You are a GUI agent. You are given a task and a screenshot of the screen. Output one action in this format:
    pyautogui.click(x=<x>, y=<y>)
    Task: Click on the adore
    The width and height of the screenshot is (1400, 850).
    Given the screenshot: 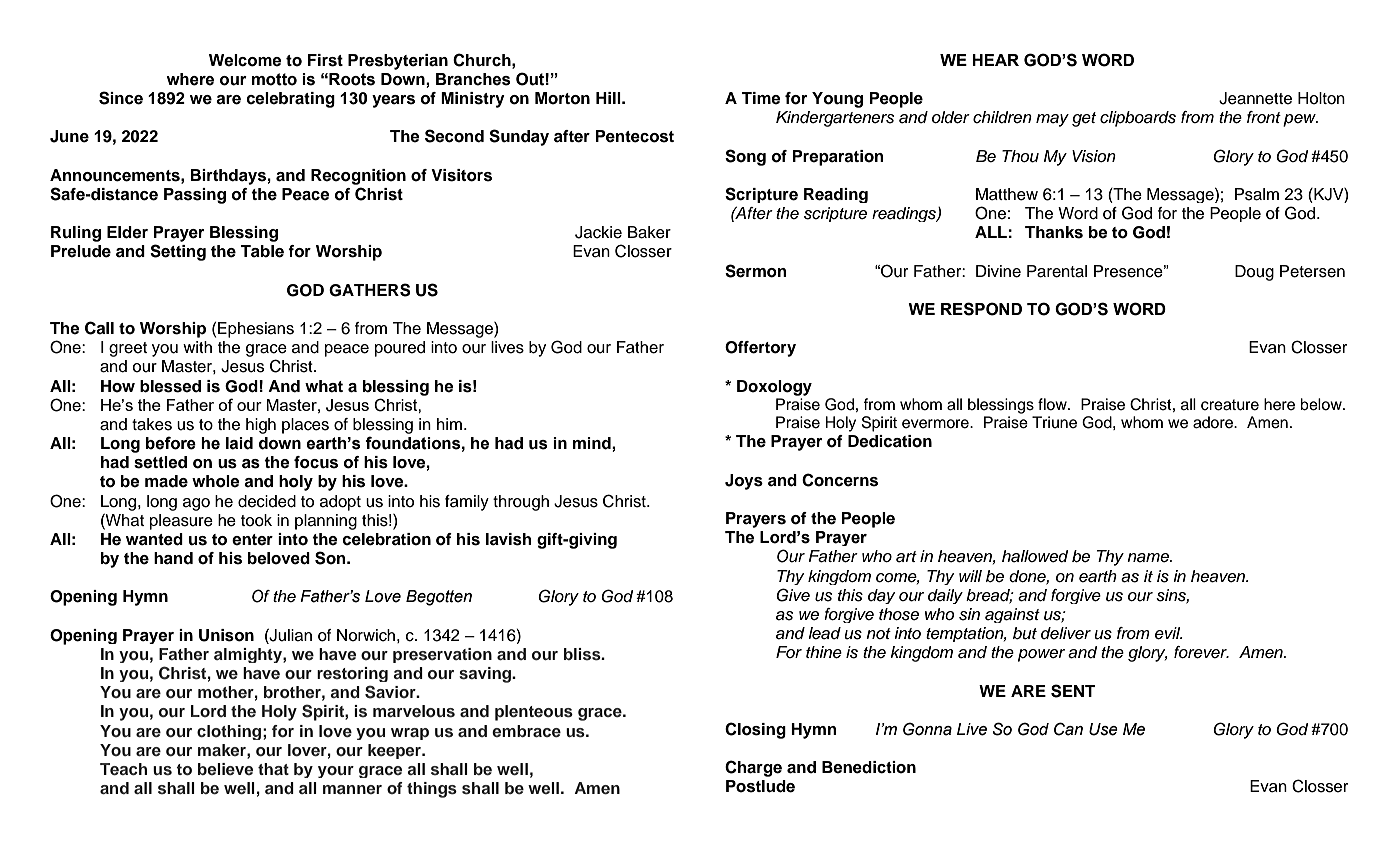 What is the action you would take?
    pyautogui.click(x=1214, y=422)
